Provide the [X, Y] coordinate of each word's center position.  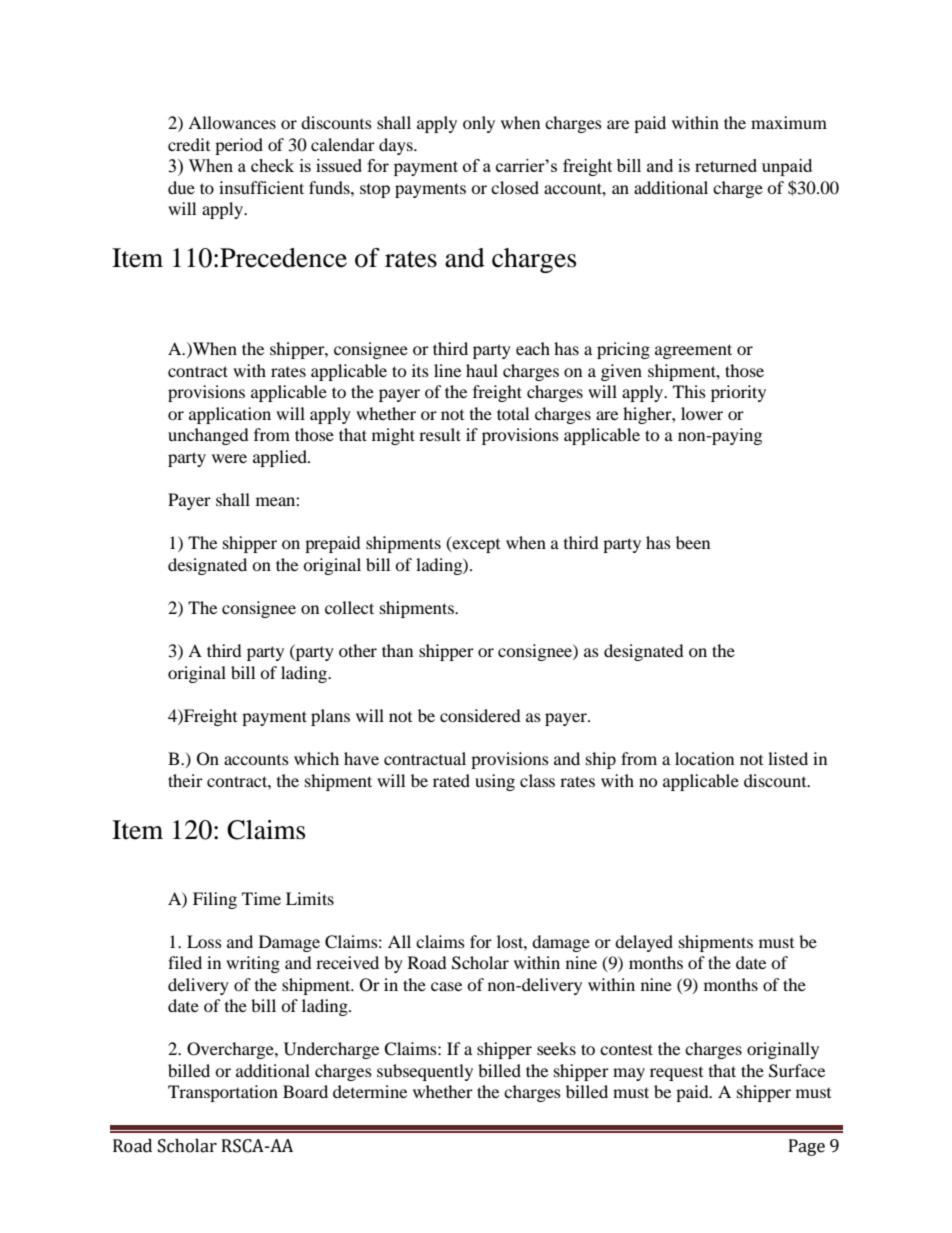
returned [726, 165]
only [479, 124]
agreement [693, 351]
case [446, 986]
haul [482, 370]
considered [480, 715]
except [475, 544]
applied [281, 458]
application [230, 415]
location [704, 758]
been [693, 542]
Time [261, 898]
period [239, 146]
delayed [644, 943]
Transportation [223, 1093]
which [316, 758]
